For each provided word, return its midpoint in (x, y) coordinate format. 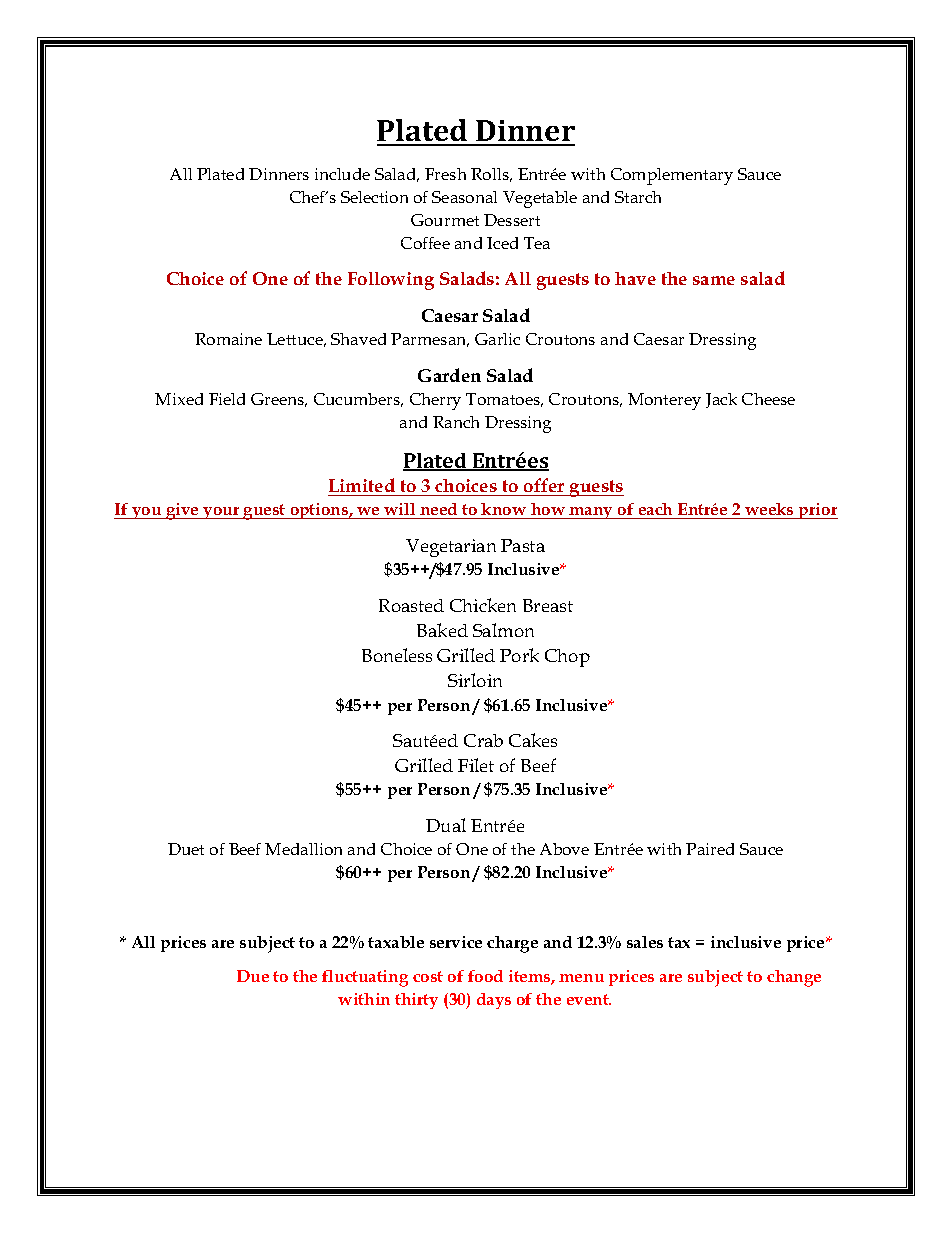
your (221, 513)
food (485, 976)
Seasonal (464, 197)
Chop (567, 658)
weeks (769, 509)
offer (544, 485)
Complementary (672, 176)
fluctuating (365, 978)
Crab (483, 740)
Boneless (397, 655)
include (342, 174)
